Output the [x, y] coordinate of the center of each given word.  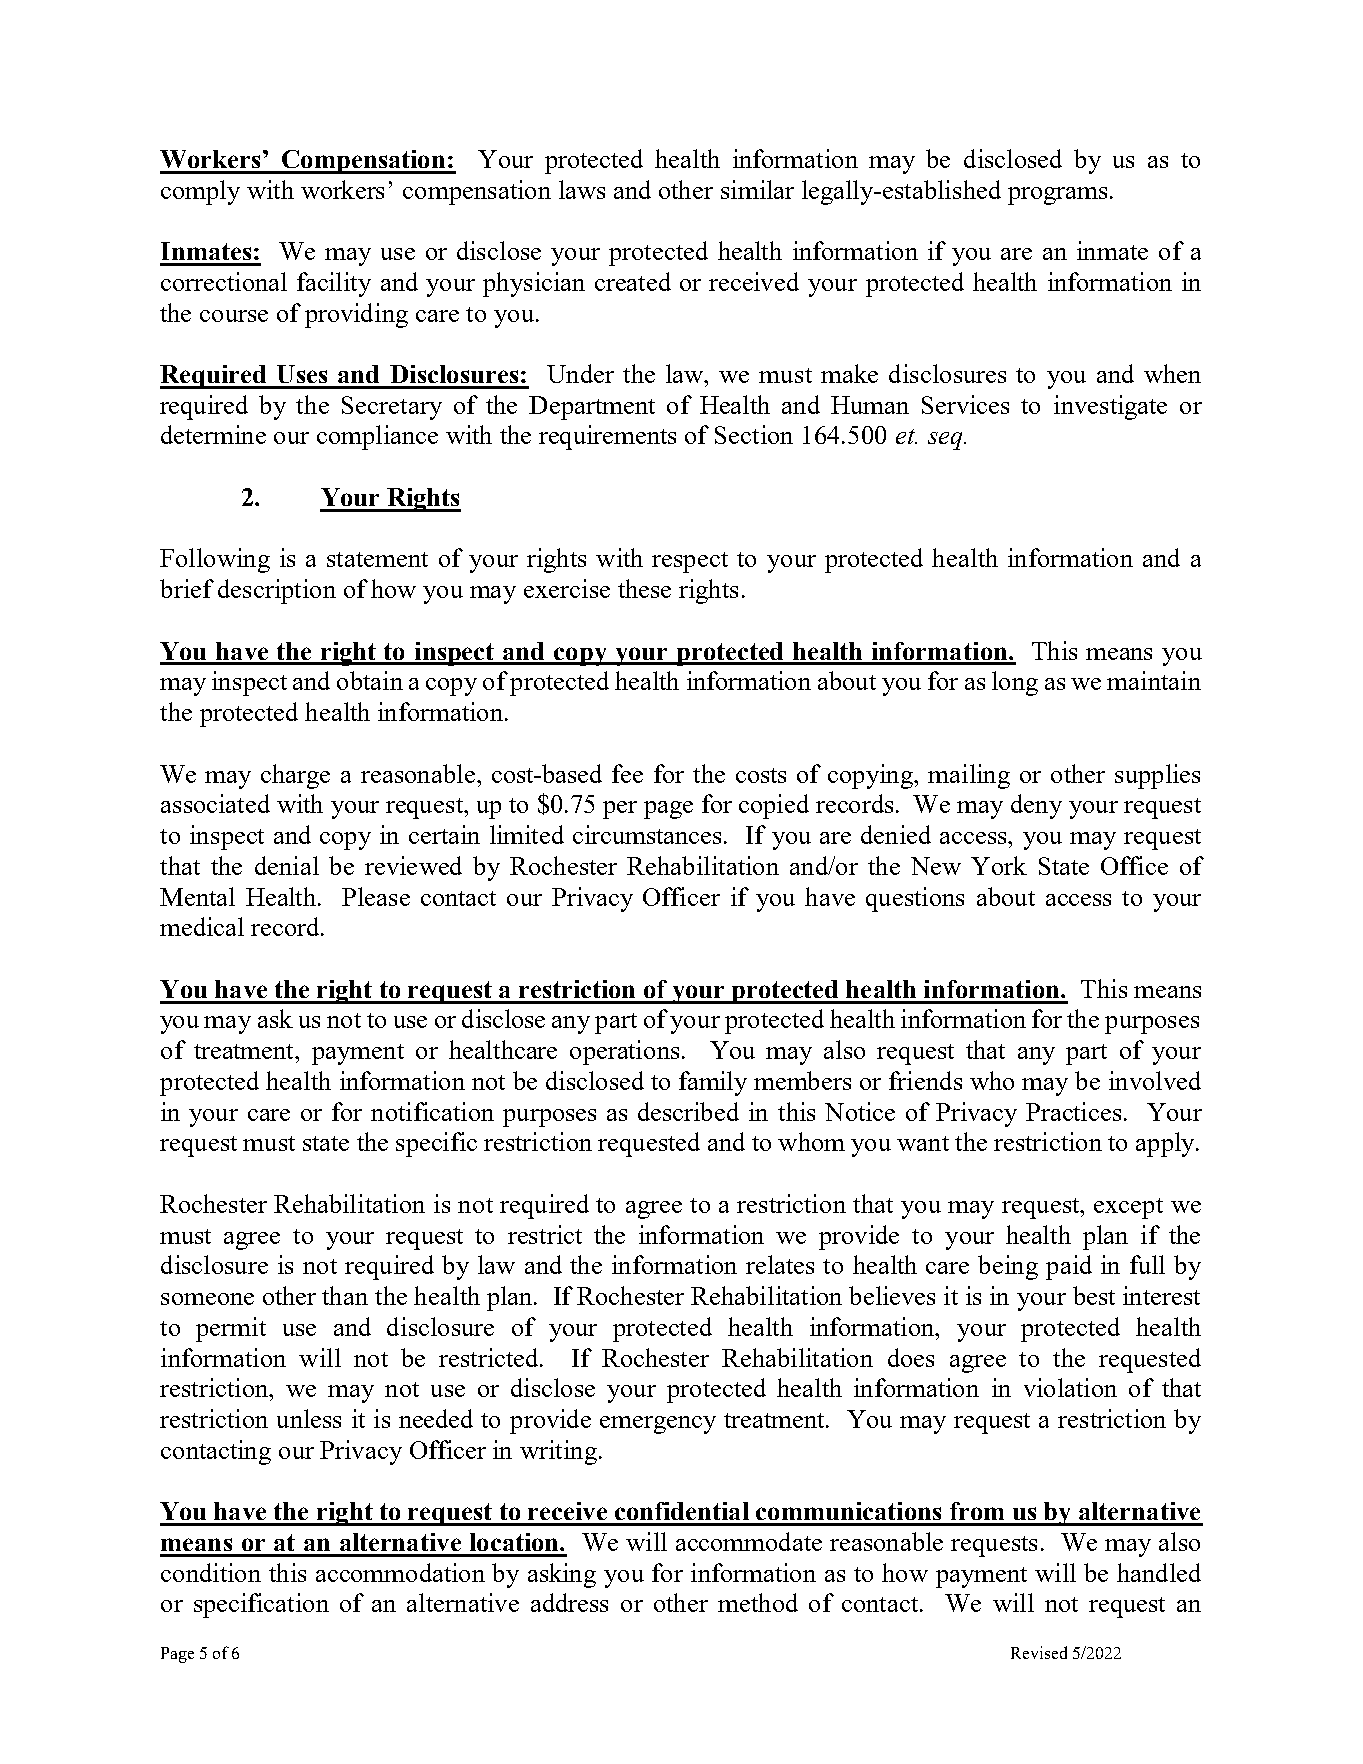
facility [334, 284]
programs [1057, 196]
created [633, 281]
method [758, 1602]
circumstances [649, 834]
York [999, 865]
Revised [1039, 1652]
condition [211, 1572]
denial [287, 865]
